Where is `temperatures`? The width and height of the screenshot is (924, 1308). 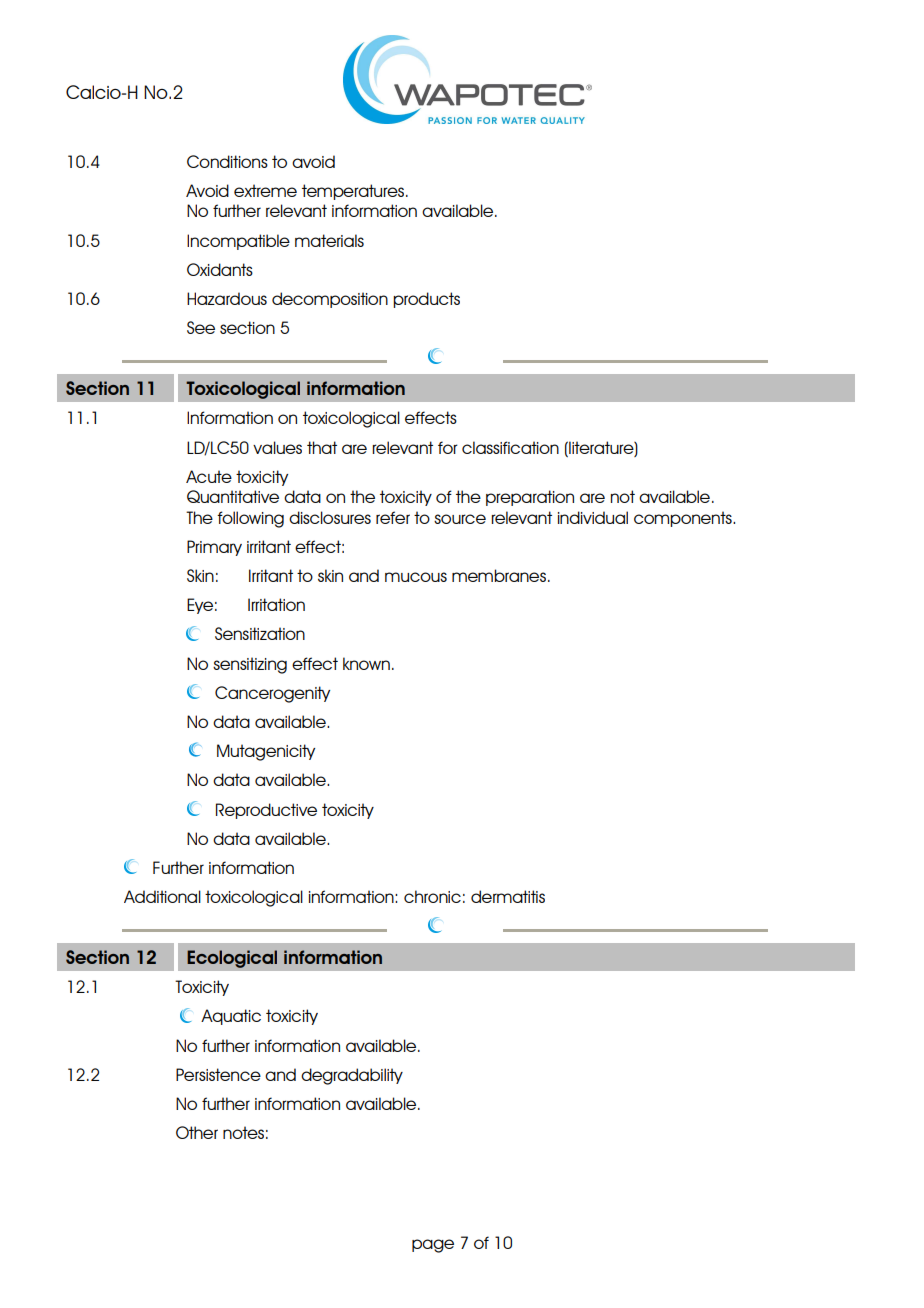
temperatures is located at coordinates (354, 192).
